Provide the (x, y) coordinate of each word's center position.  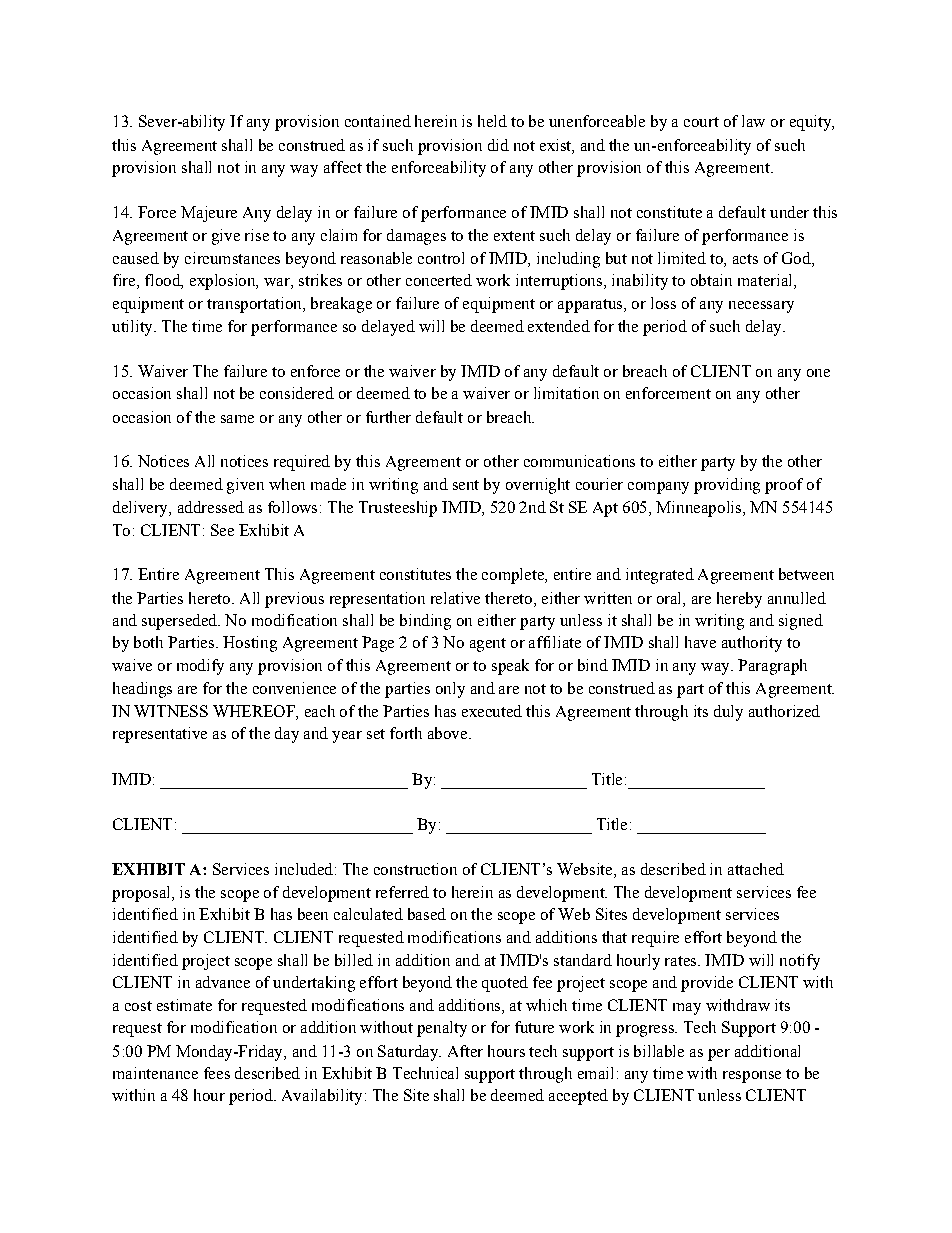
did (498, 145)
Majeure (209, 214)
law (753, 121)
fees (217, 1073)
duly (728, 713)
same (237, 419)
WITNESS (171, 711)
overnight (538, 486)
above (449, 733)
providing (727, 486)
